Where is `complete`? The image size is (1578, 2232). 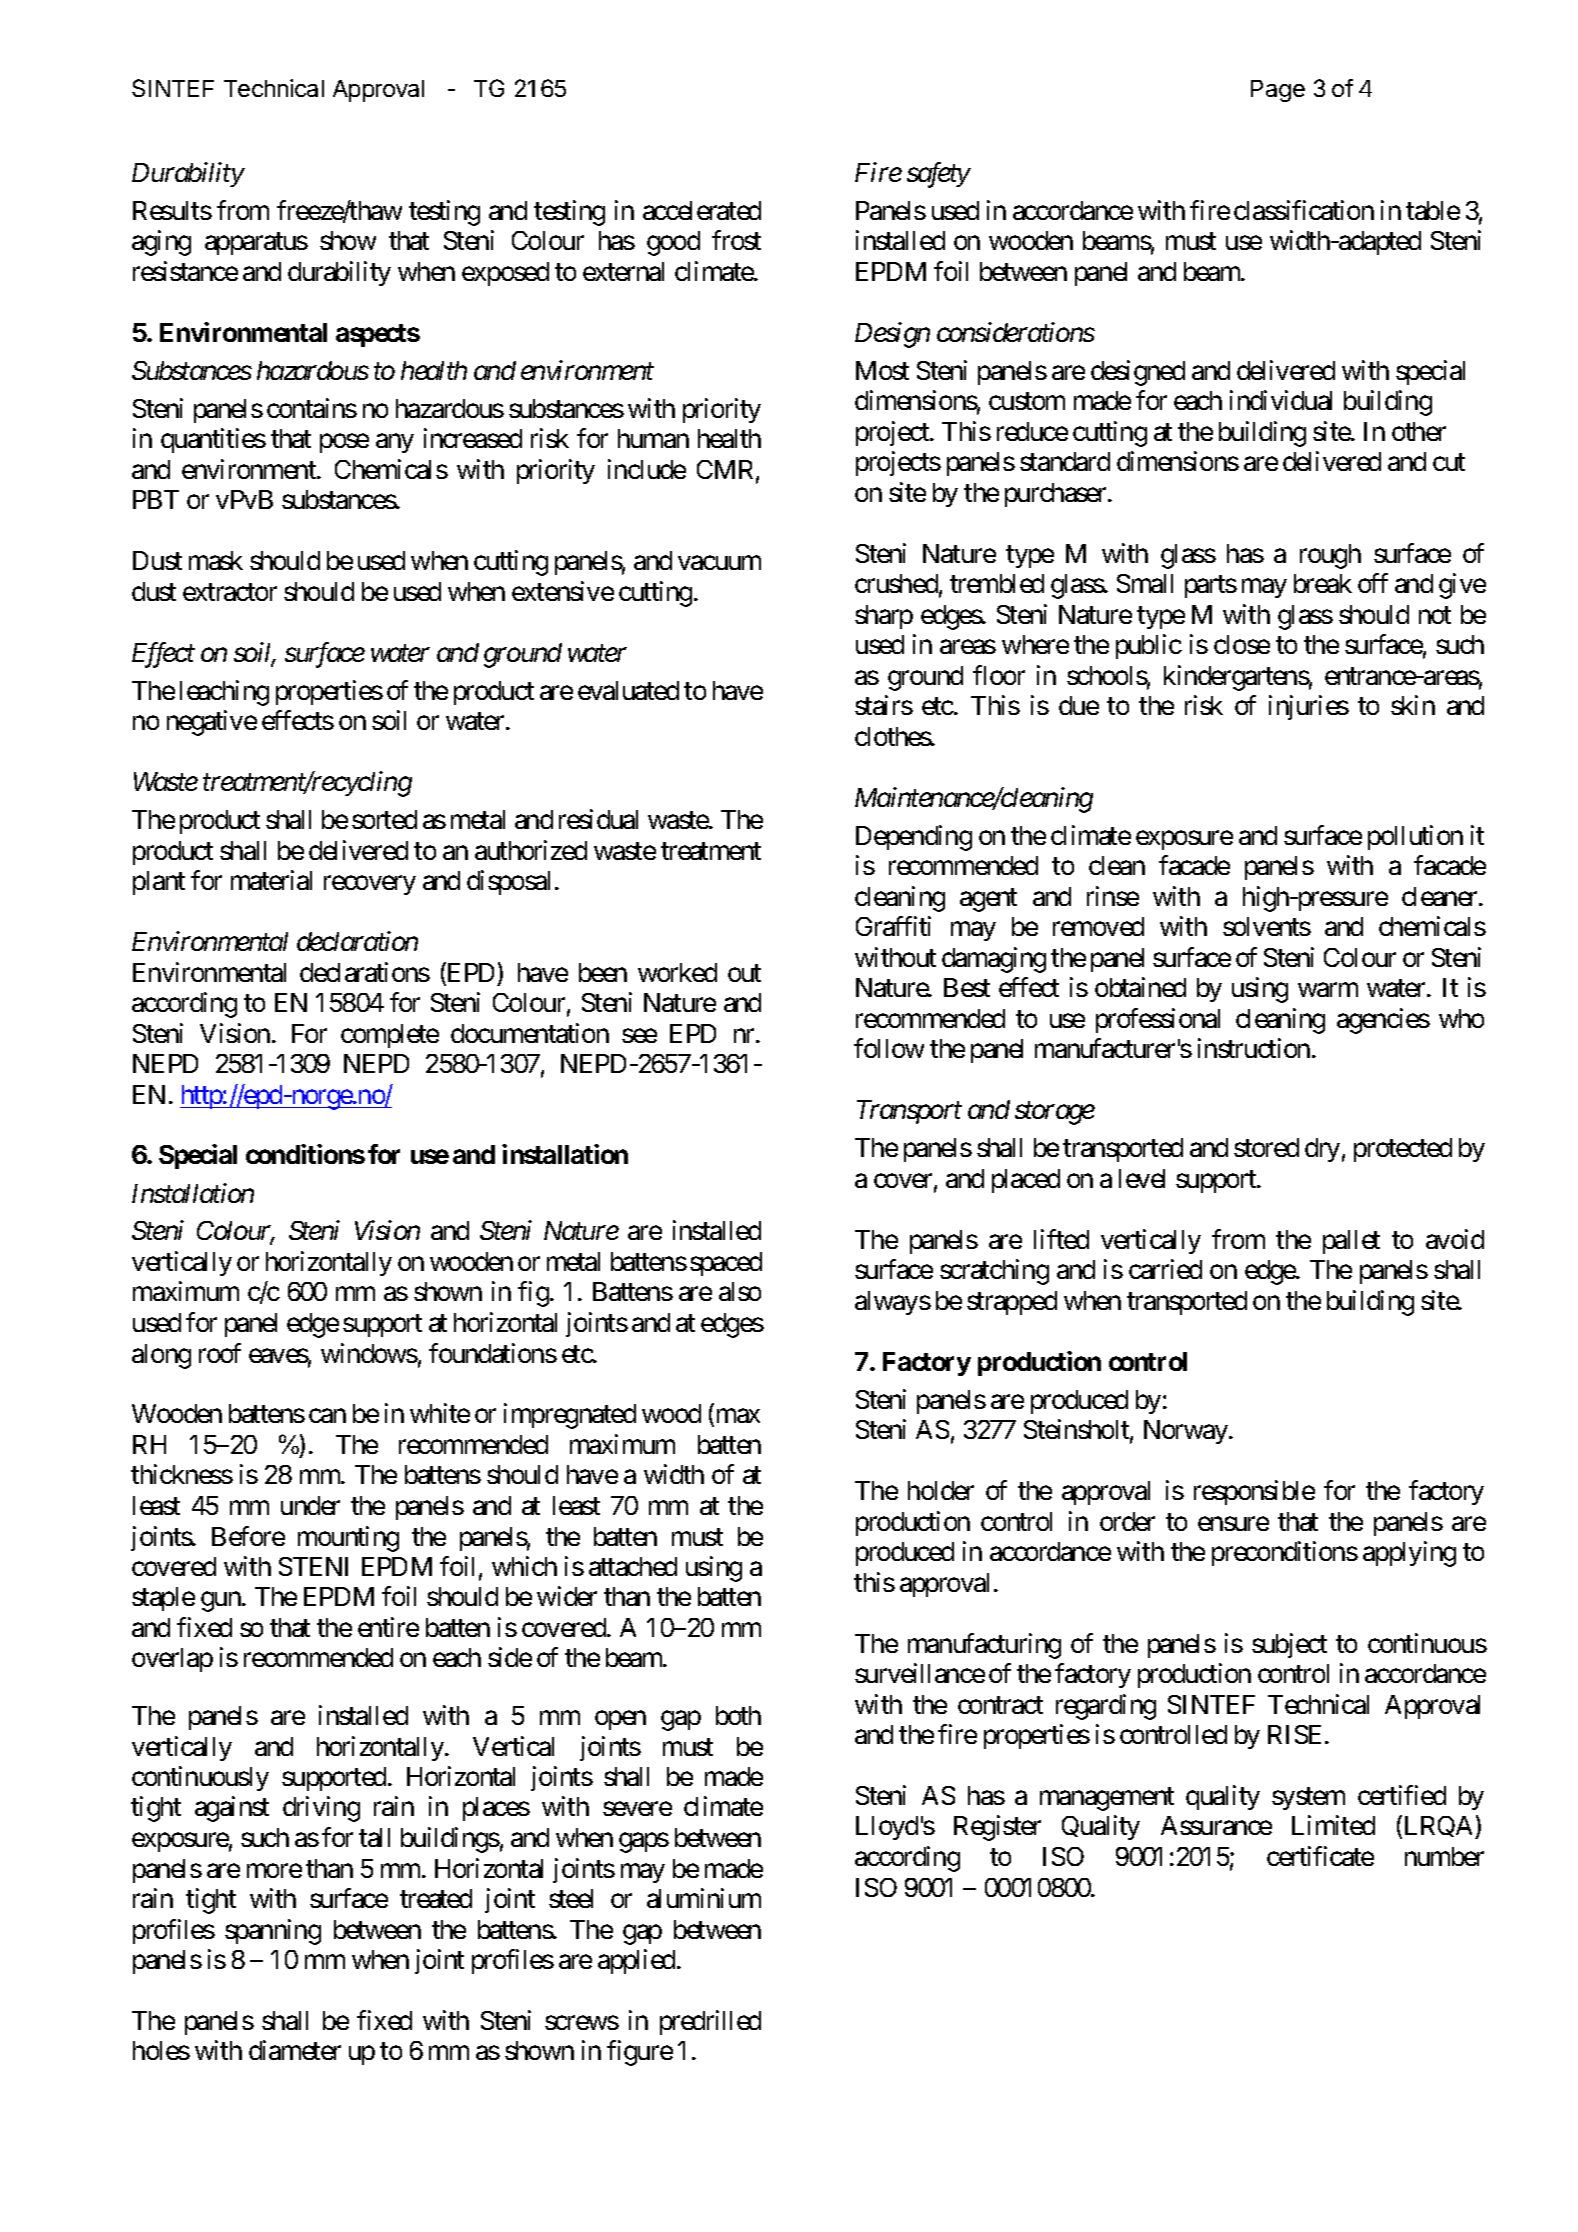
complete is located at coordinates (390, 1036).
